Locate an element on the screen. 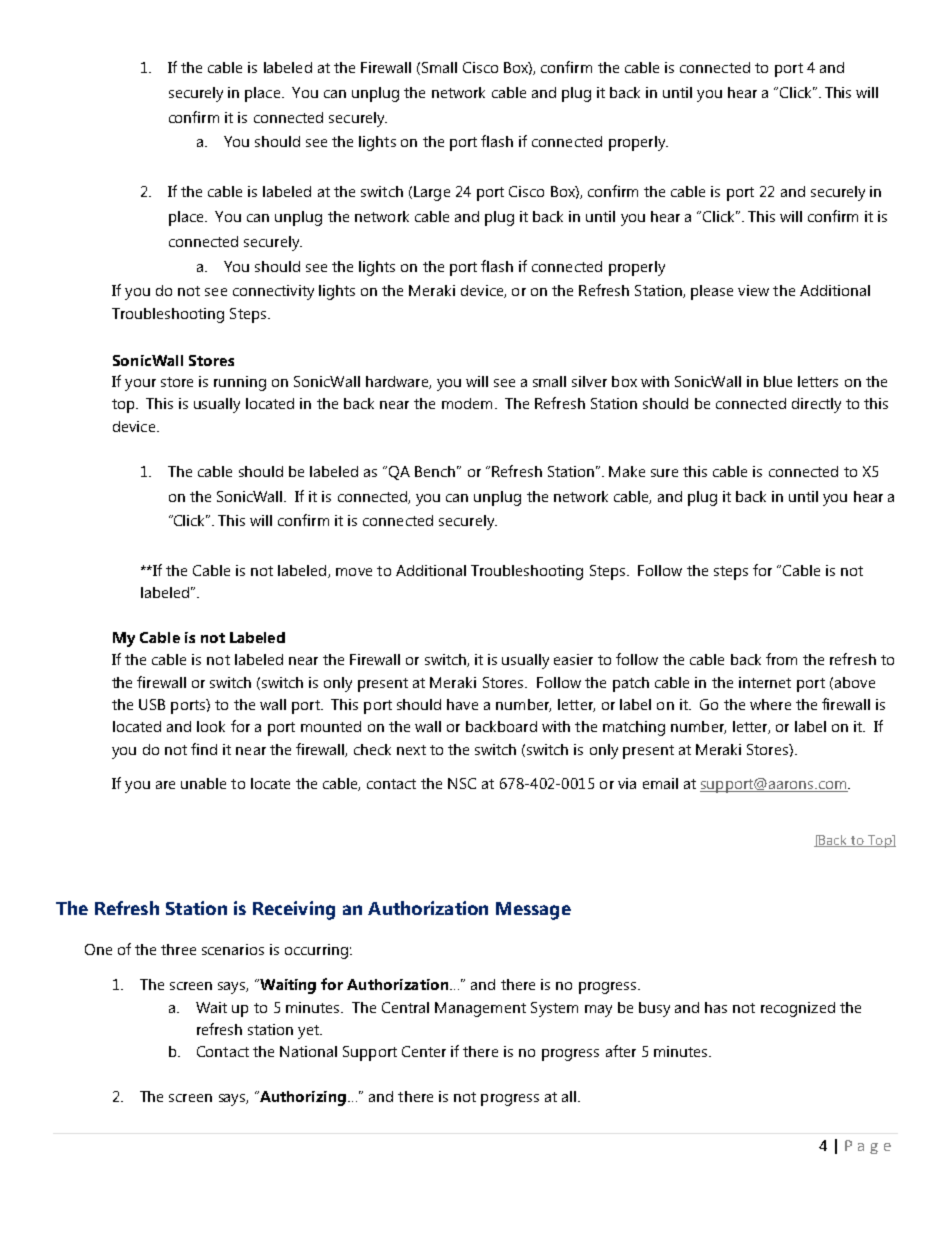 The height and width of the screenshot is (1233, 952). view is located at coordinates (753, 290).
